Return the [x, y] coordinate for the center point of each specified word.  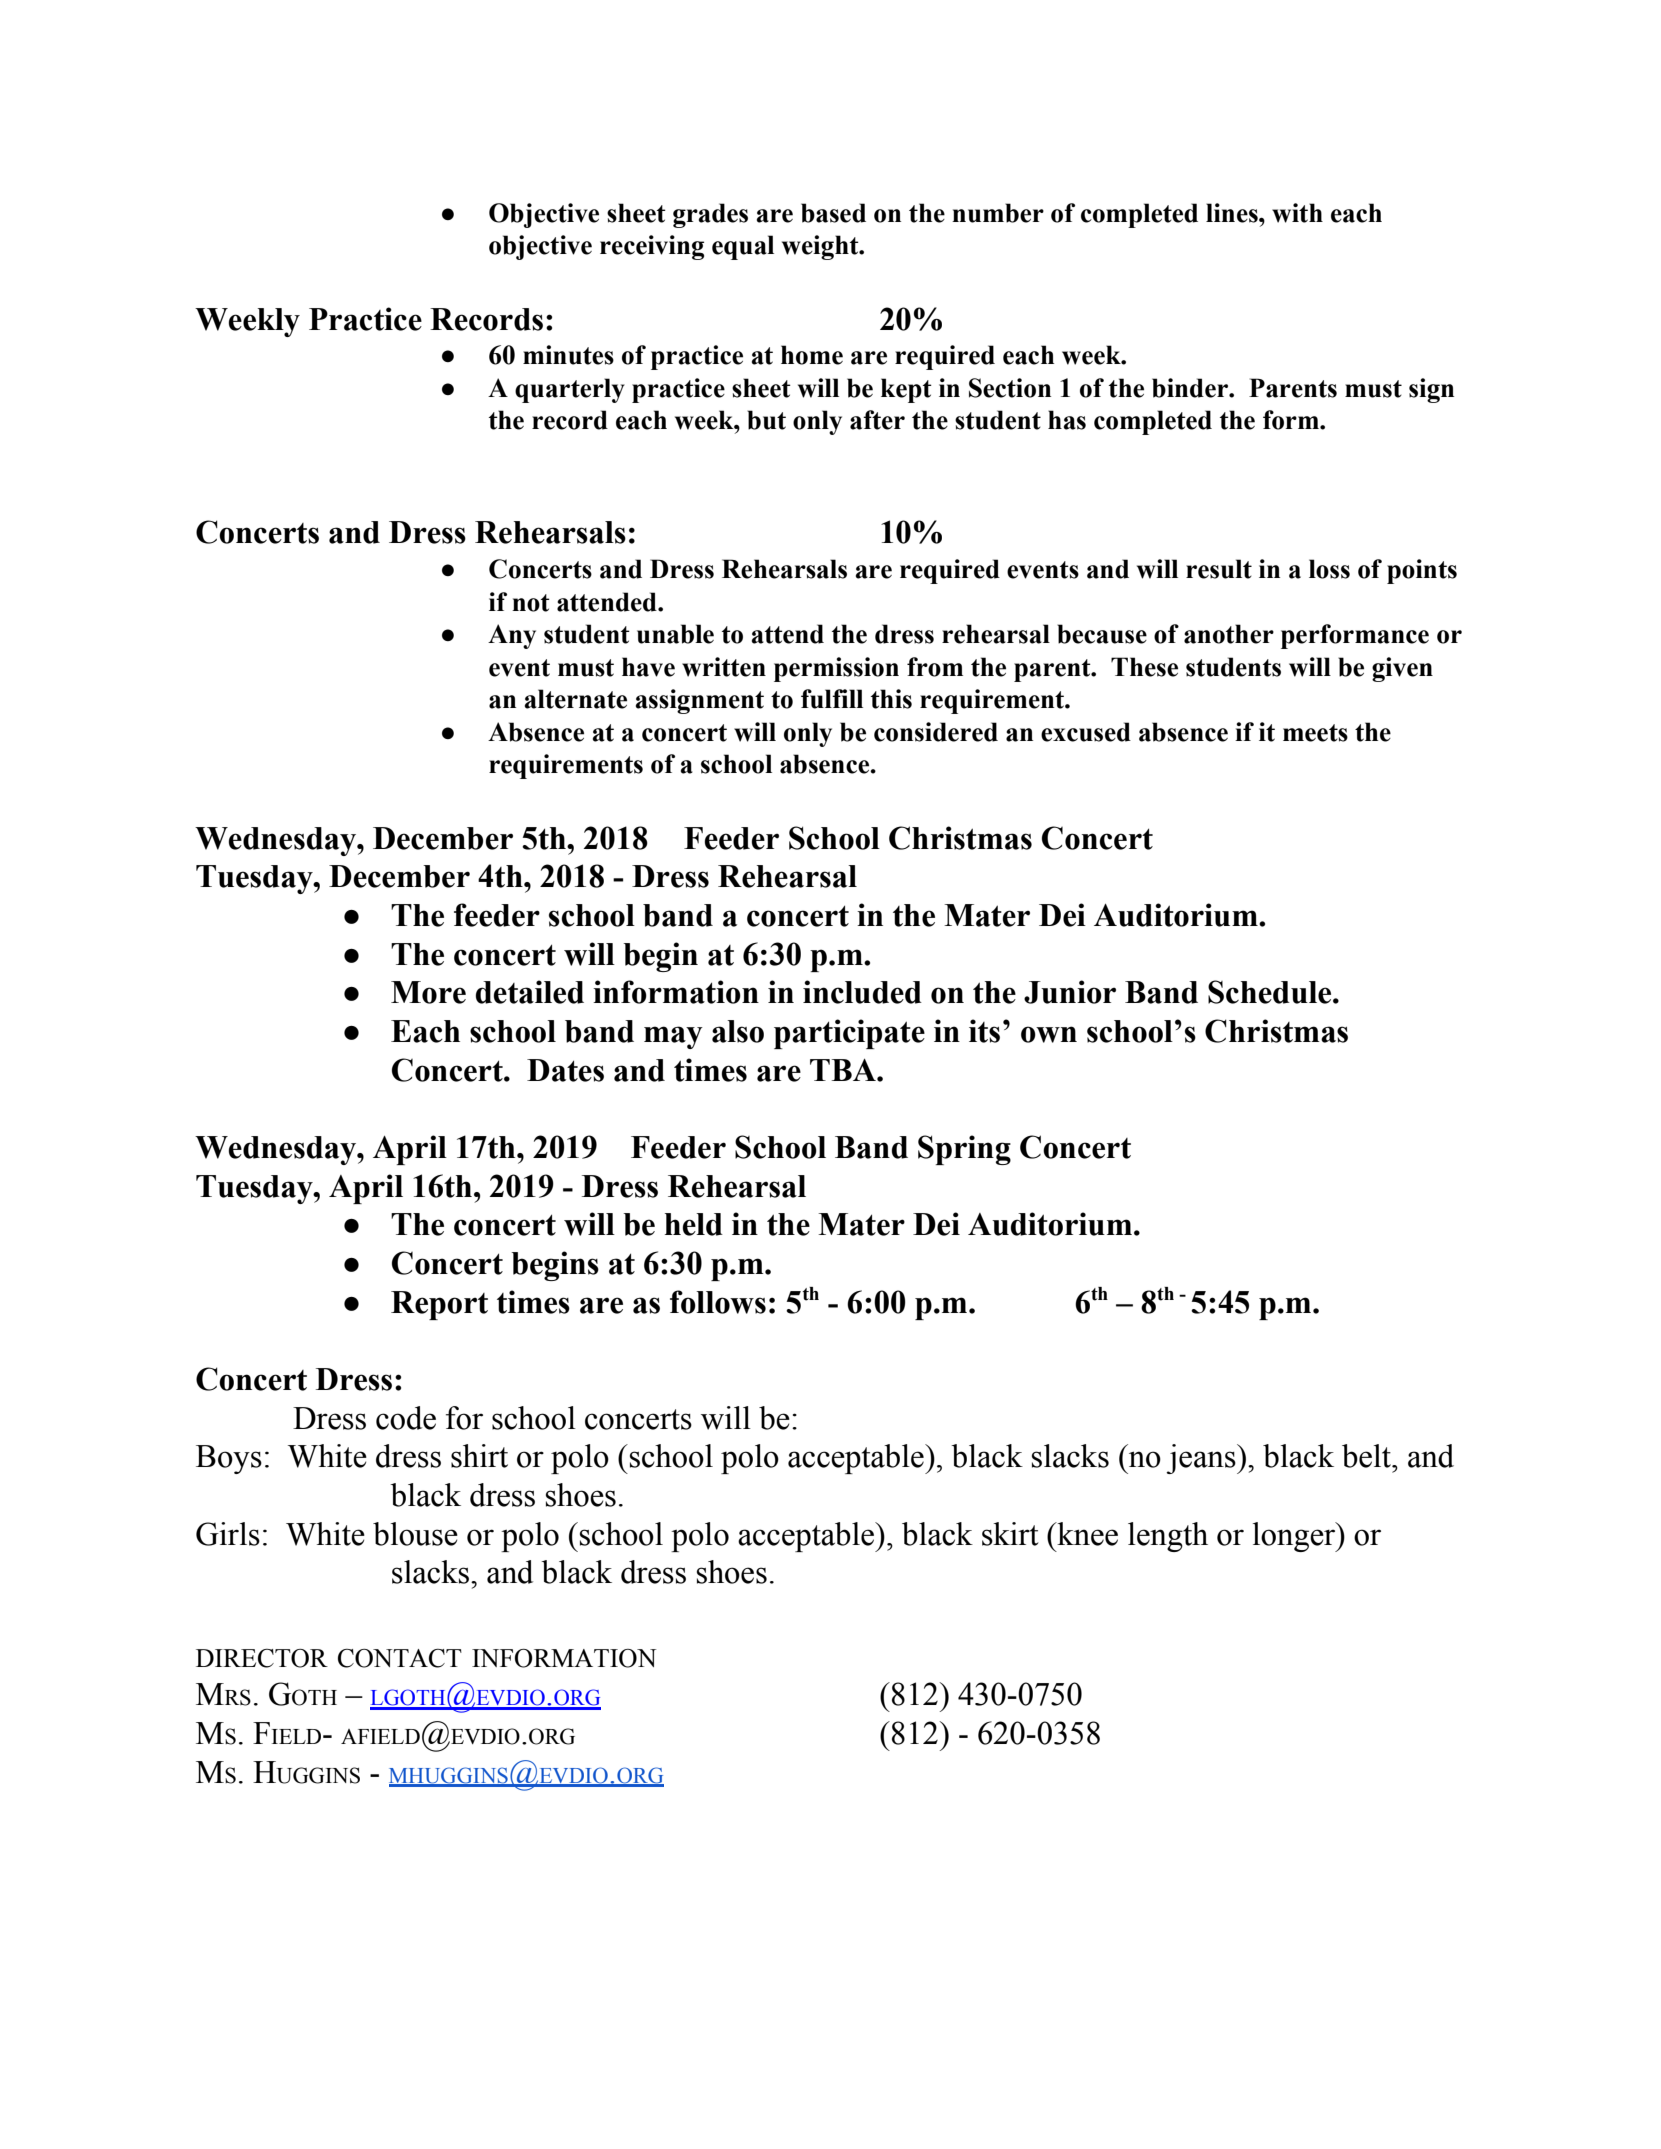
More [428, 992]
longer [1295, 1537]
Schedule [1271, 992]
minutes [568, 355]
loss [1329, 569]
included [862, 992]
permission [836, 669]
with [1297, 213]
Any [512, 636]
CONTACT [400, 1658]
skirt [1010, 1534]
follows [718, 1302]
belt [1367, 1456]
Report [439, 1305]
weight [821, 247]
